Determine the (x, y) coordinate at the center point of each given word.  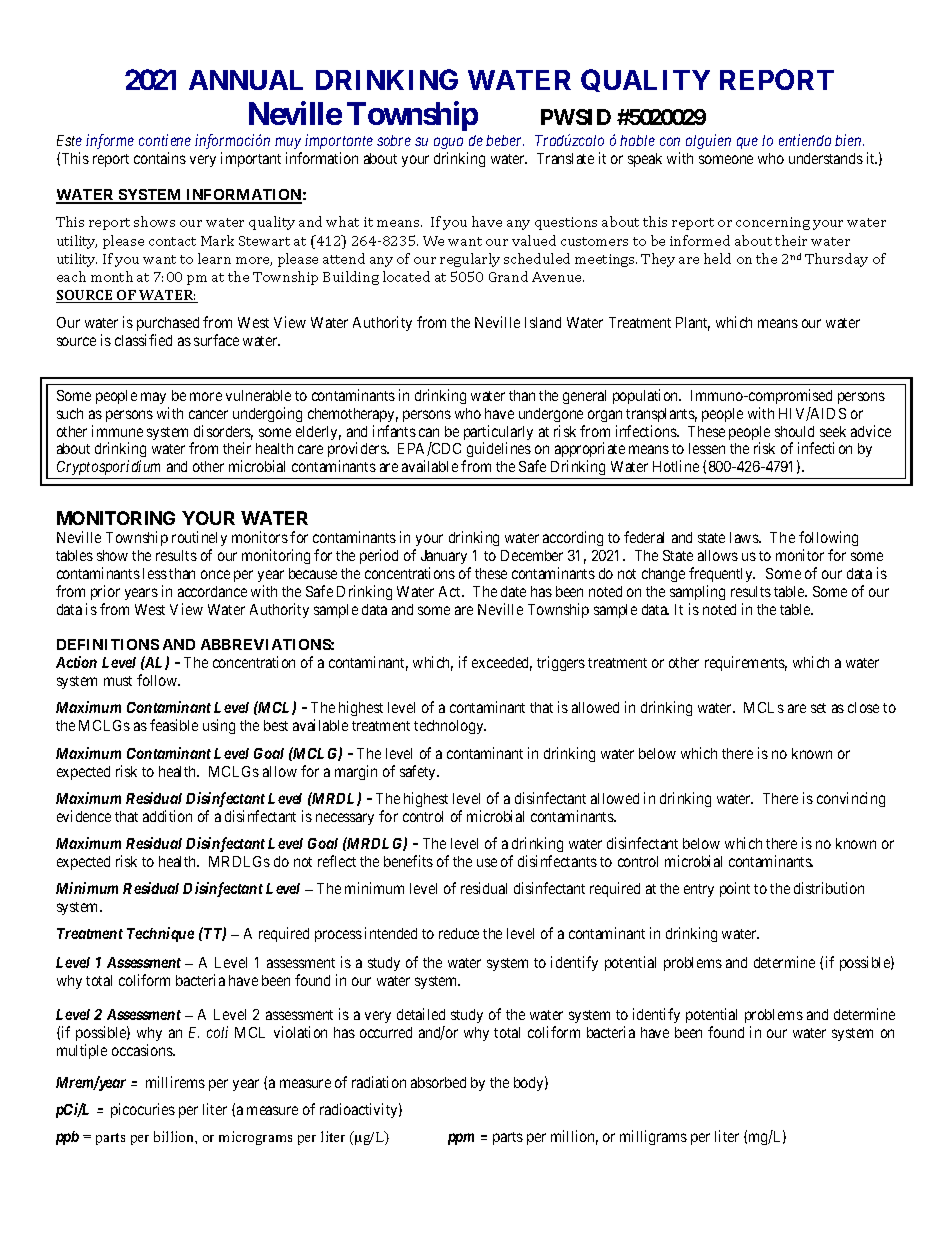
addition (167, 816)
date (513, 591)
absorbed (438, 1082)
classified (143, 340)
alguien (708, 141)
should (794, 431)
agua (448, 145)
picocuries (143, 1110)
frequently (722, 574)
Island (543, 322)
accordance (212, 591)
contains (160, 158)
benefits (408, 861)
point (735, 889)
